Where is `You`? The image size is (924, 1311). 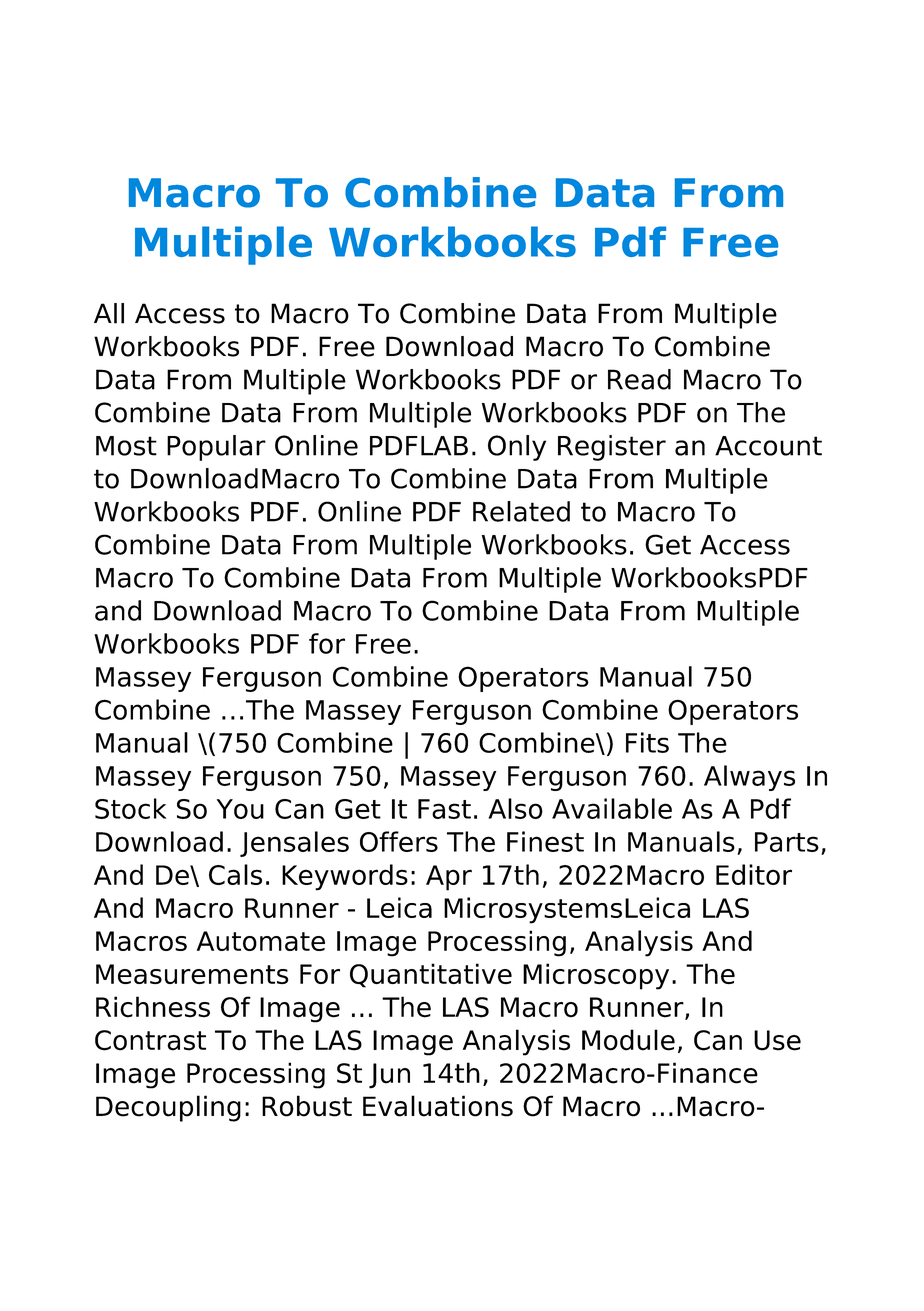
You is located at coordinates (240, 809).
